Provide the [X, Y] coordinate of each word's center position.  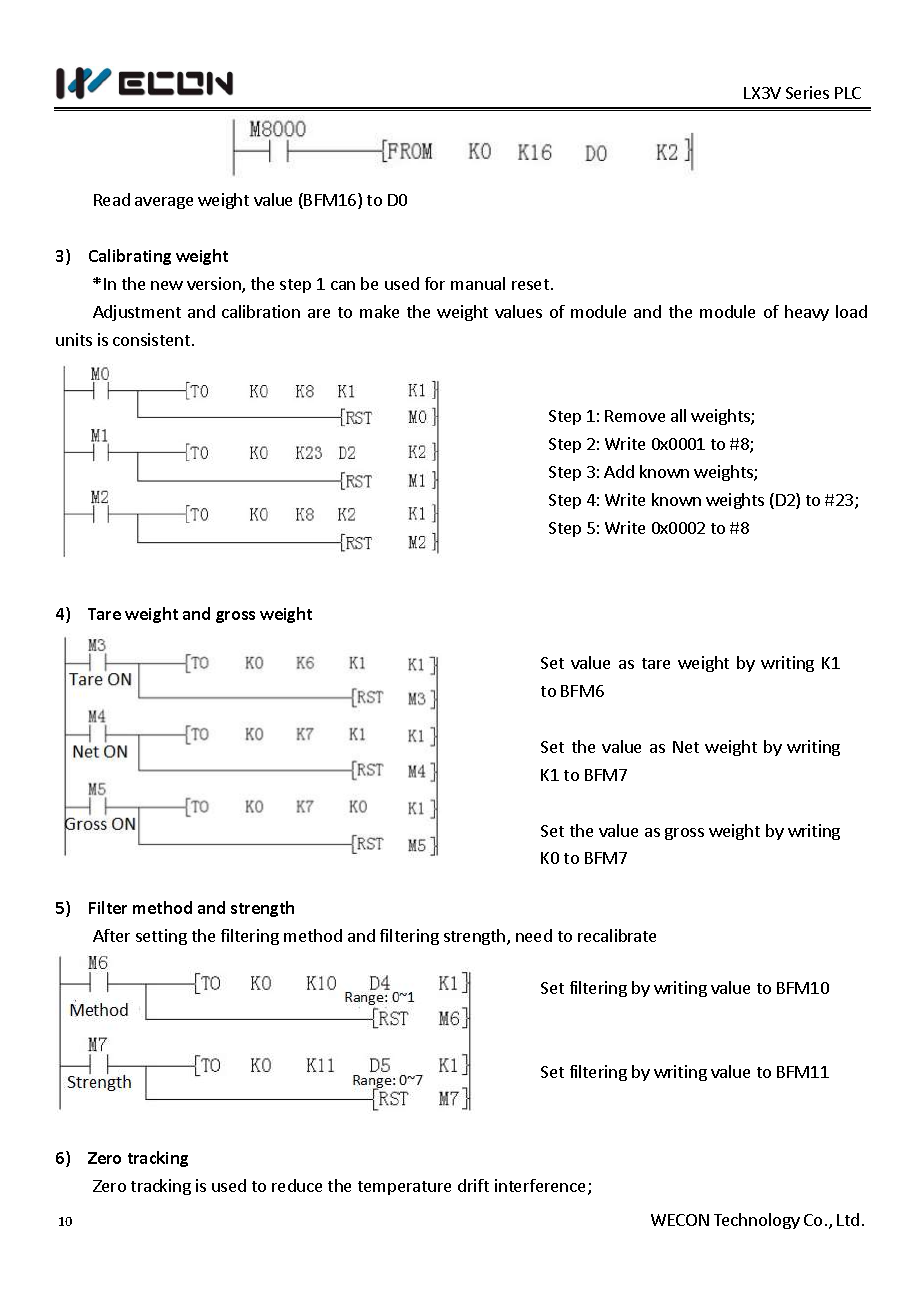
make [379, 311]
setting [161, 937]
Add [619, 471]
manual [478, 283]
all [678, 415]
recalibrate [617, 935]
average [164, 203]
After [111, 935]
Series [807, 92]
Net [686, 747]
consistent [151, 339]
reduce [297, 1185]
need [534, 935]
